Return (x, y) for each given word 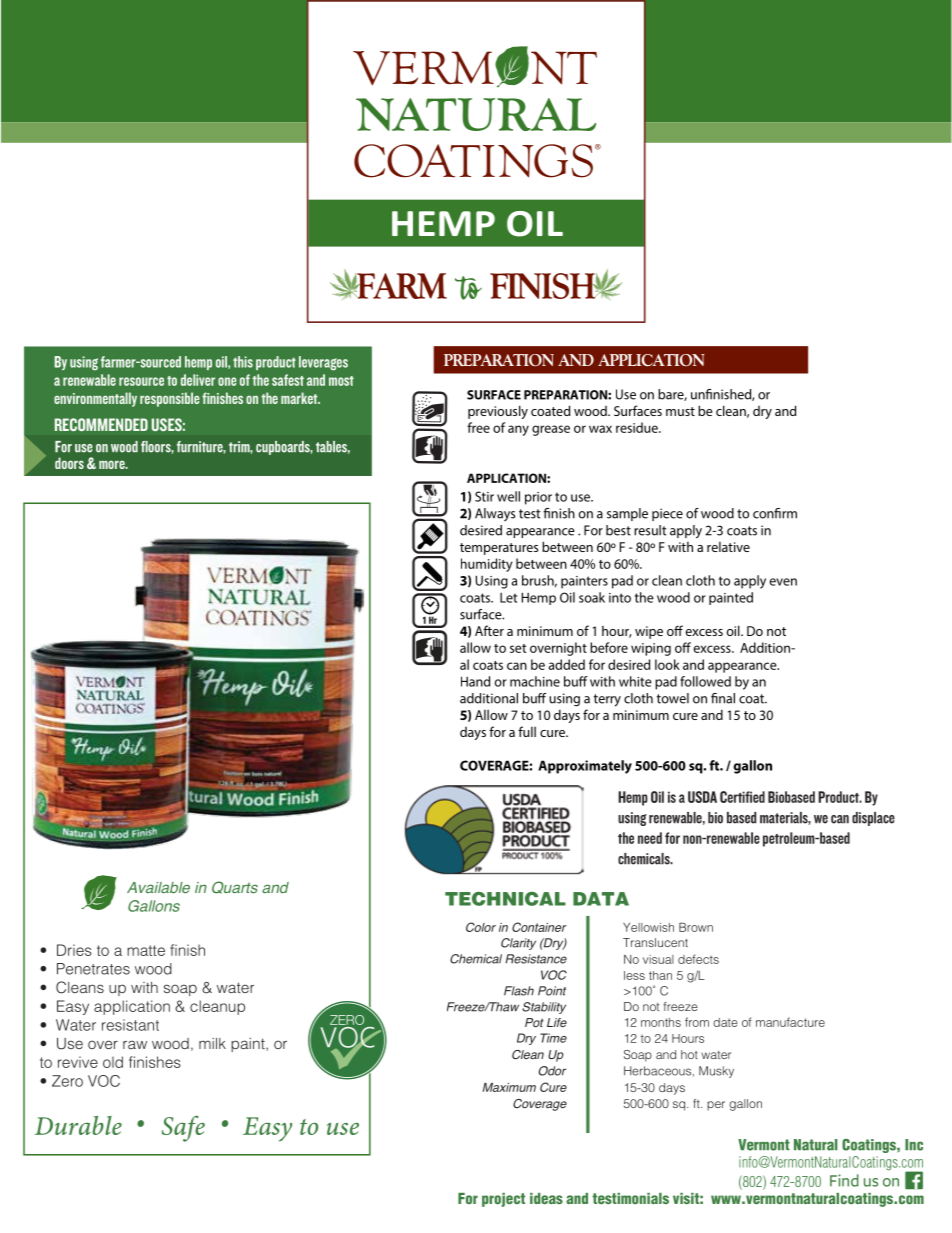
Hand (475, 681)
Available (158, 887)
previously (498, 412)
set (518, 648)
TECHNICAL (505, 899)
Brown (696, 927)
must (680, 411)
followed (705, 681)
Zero (67, 1081)
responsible (170, 399)
